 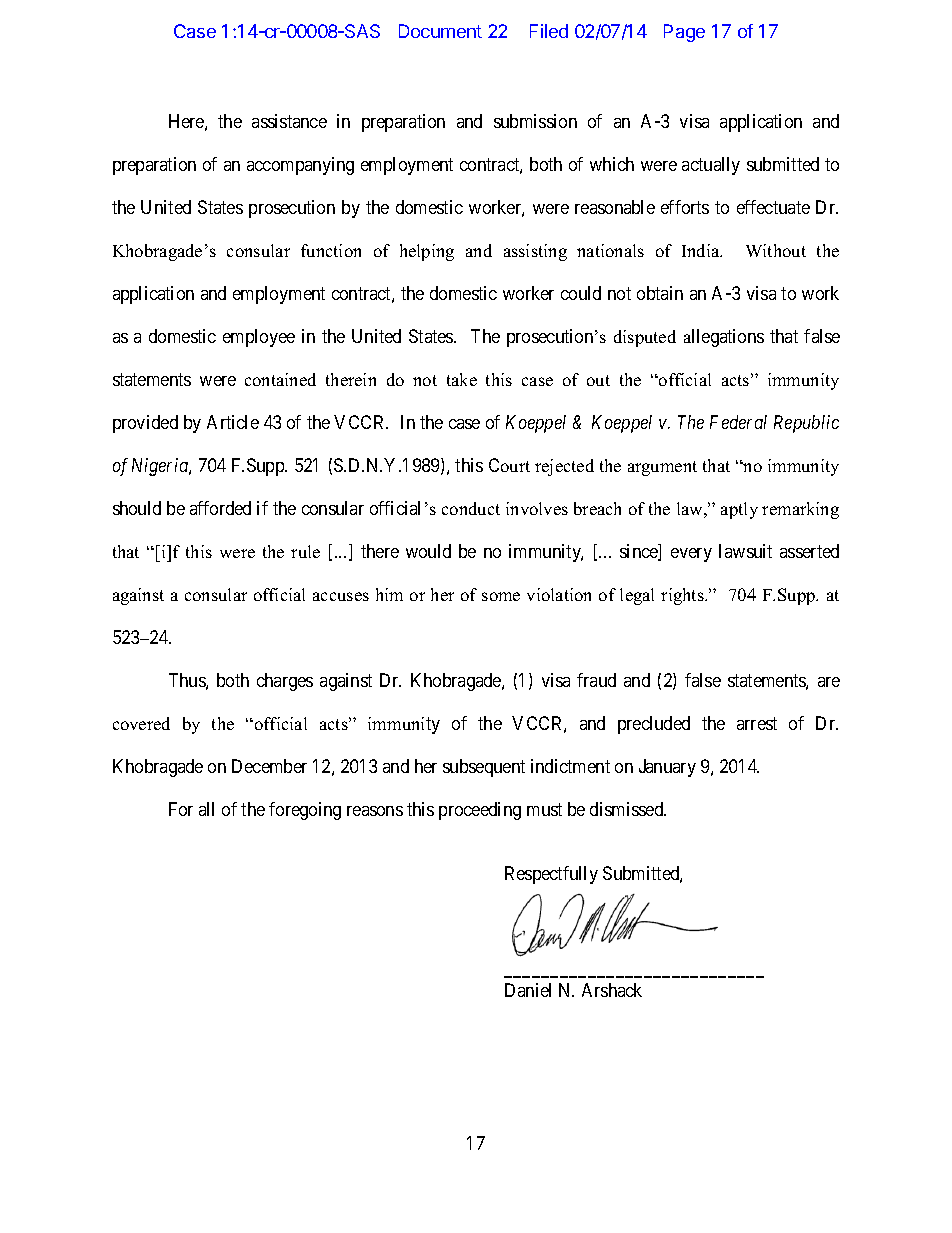 I want to click on Daniel, so click(x=528, y=990).
